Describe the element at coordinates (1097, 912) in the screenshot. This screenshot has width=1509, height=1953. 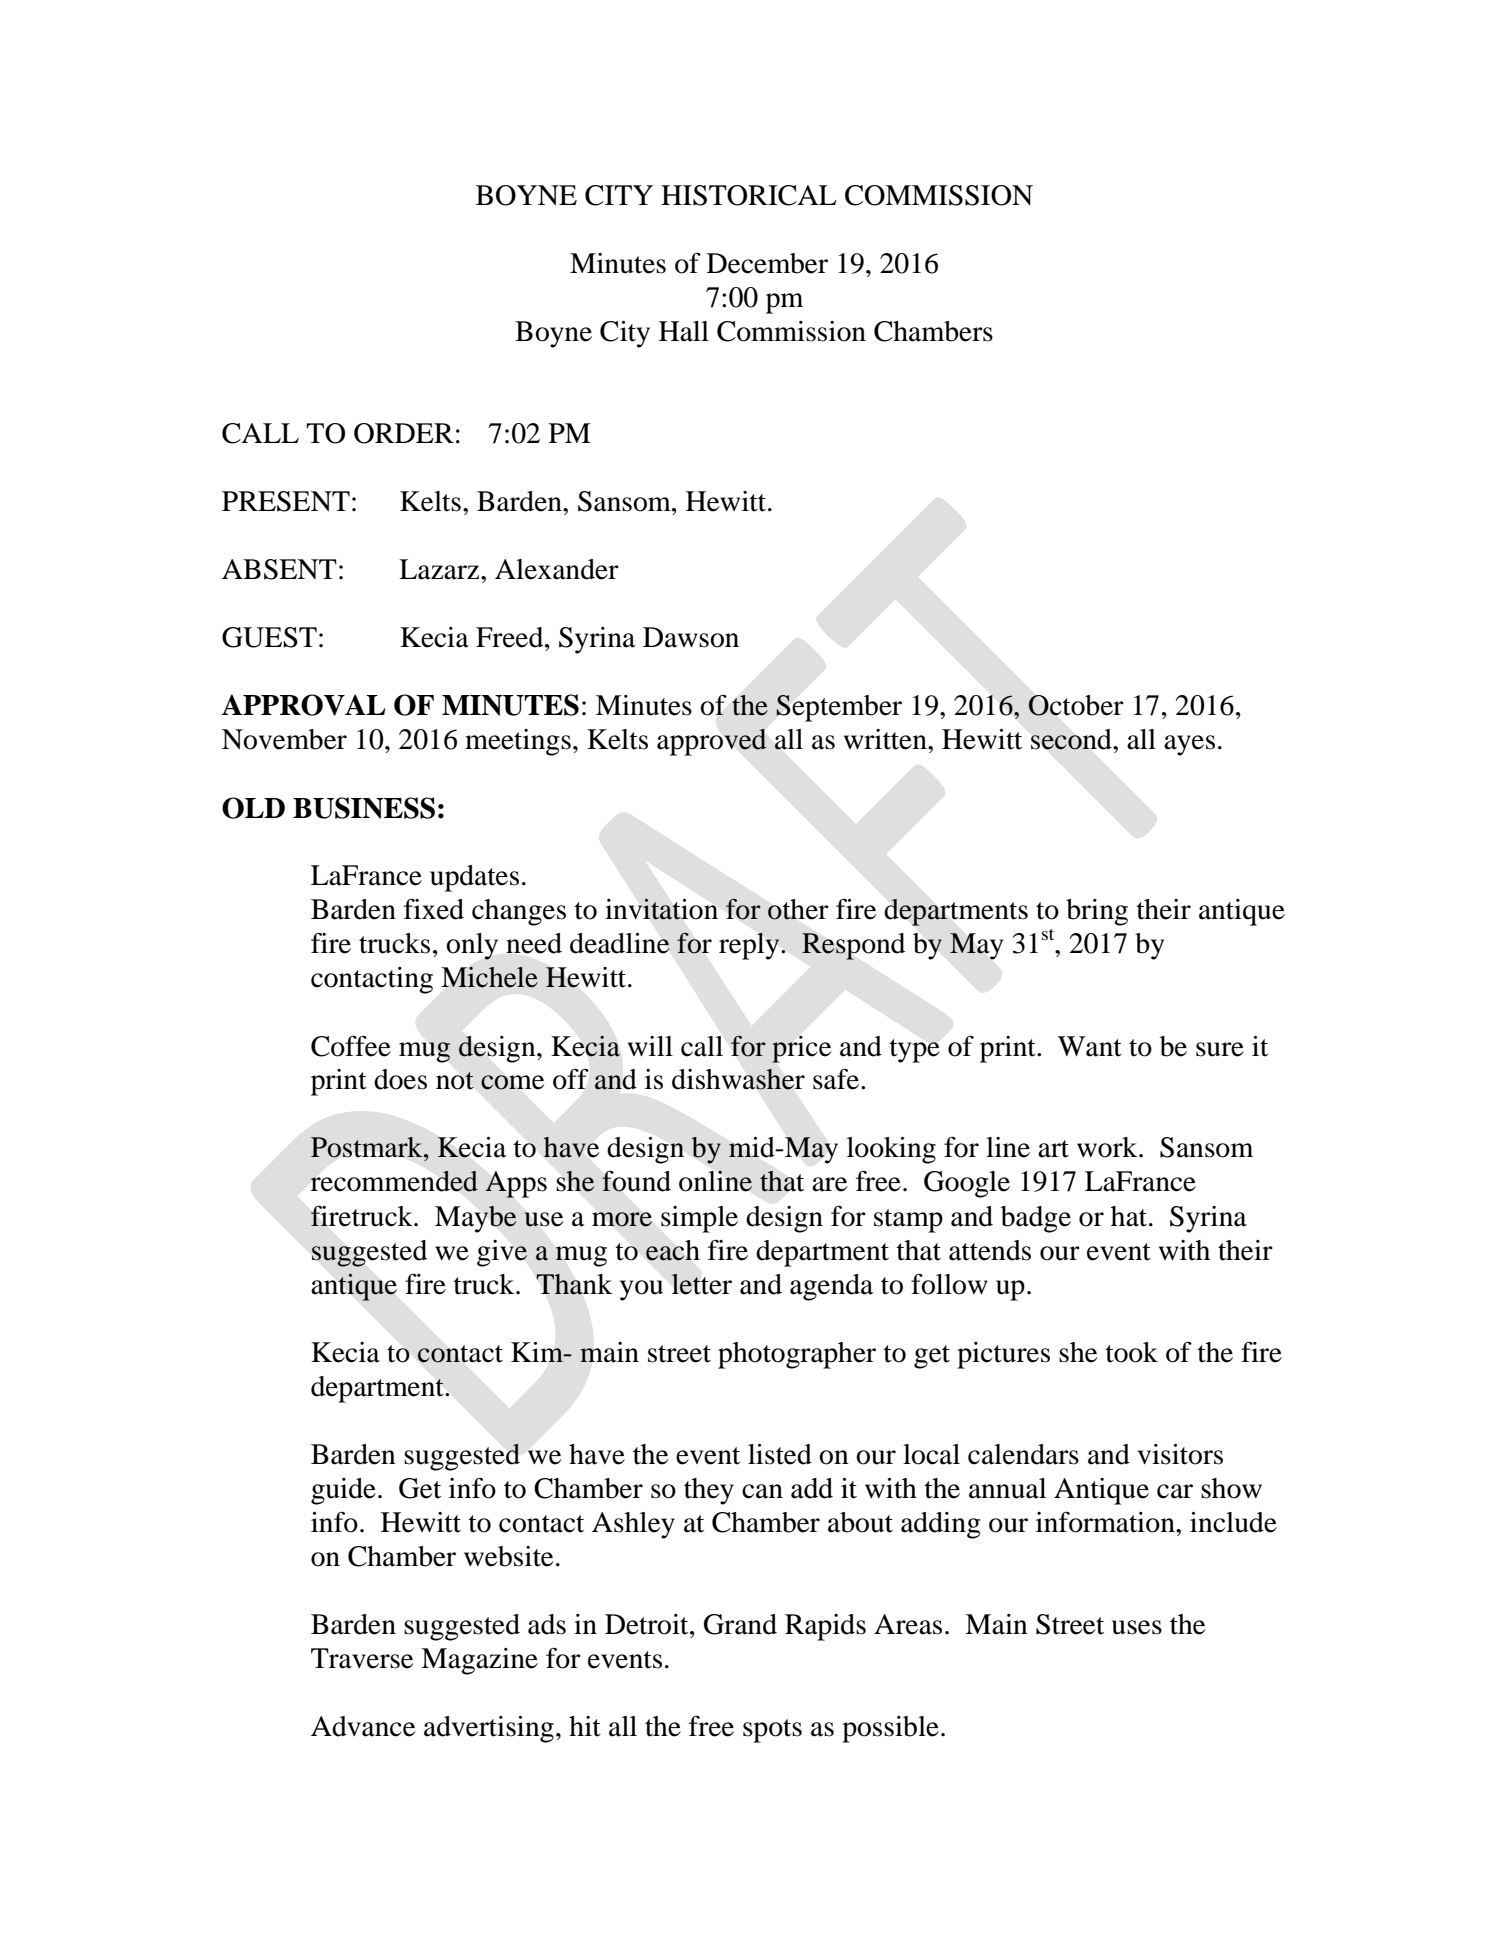
I see `bring` at that location.
